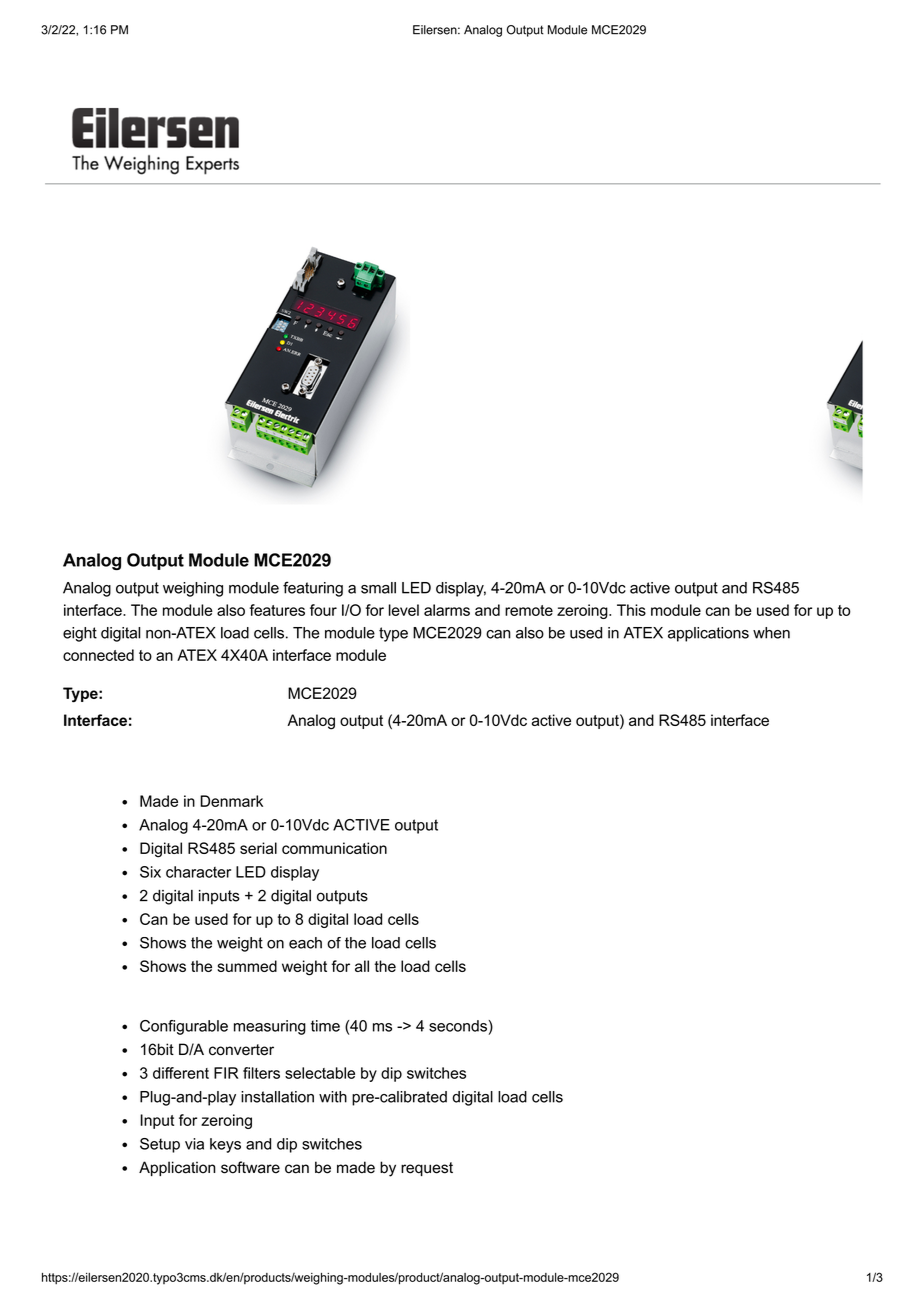 The image size is (924, 1308). Describe the element at coordinates (447, 610) in the page. I see `alarms` at that location.
